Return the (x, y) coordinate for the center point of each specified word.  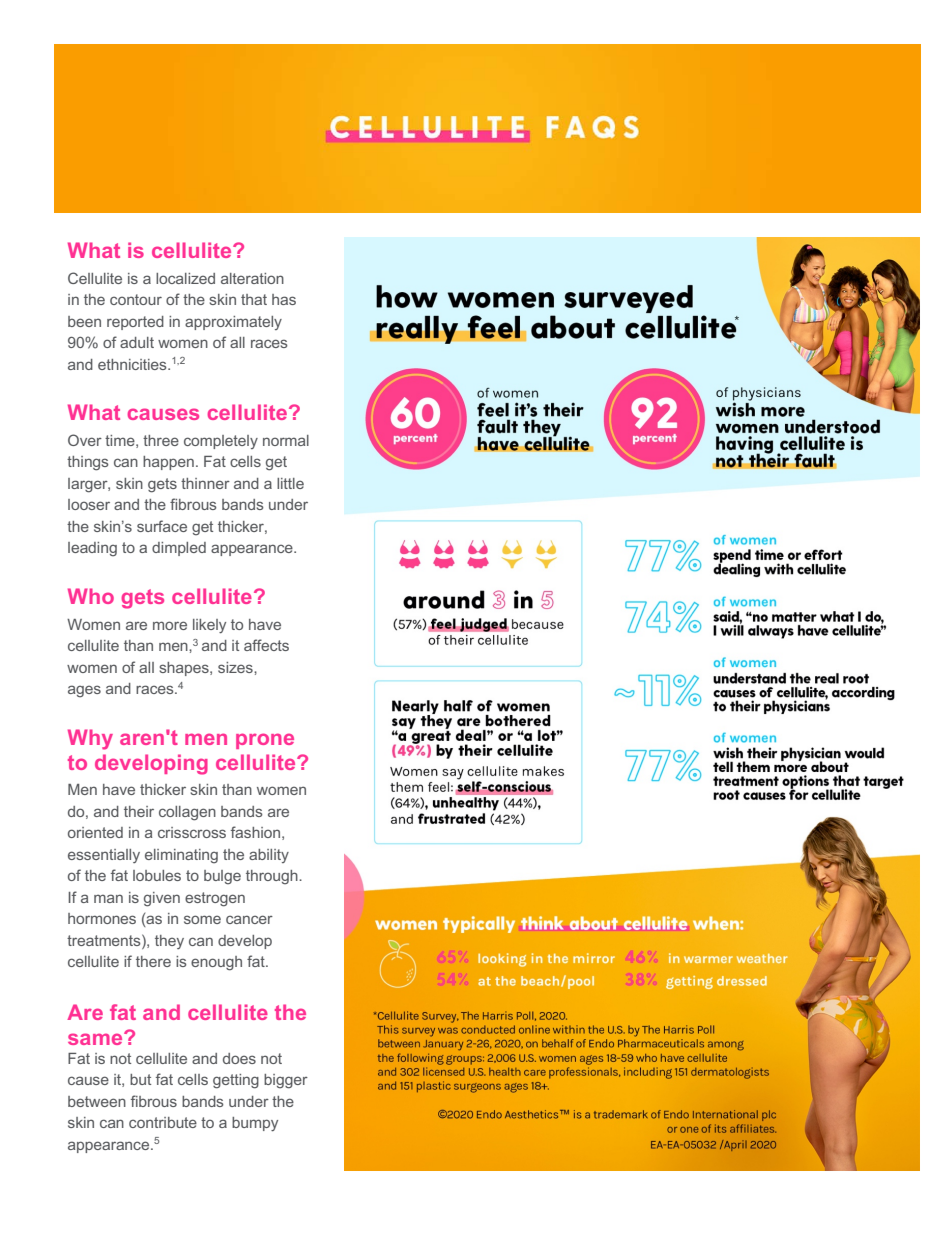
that (254, 299)
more (170, 625)
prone (265, 741)
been (84, 321)
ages (84, 691)
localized (185, 278)
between (97, 1101)
